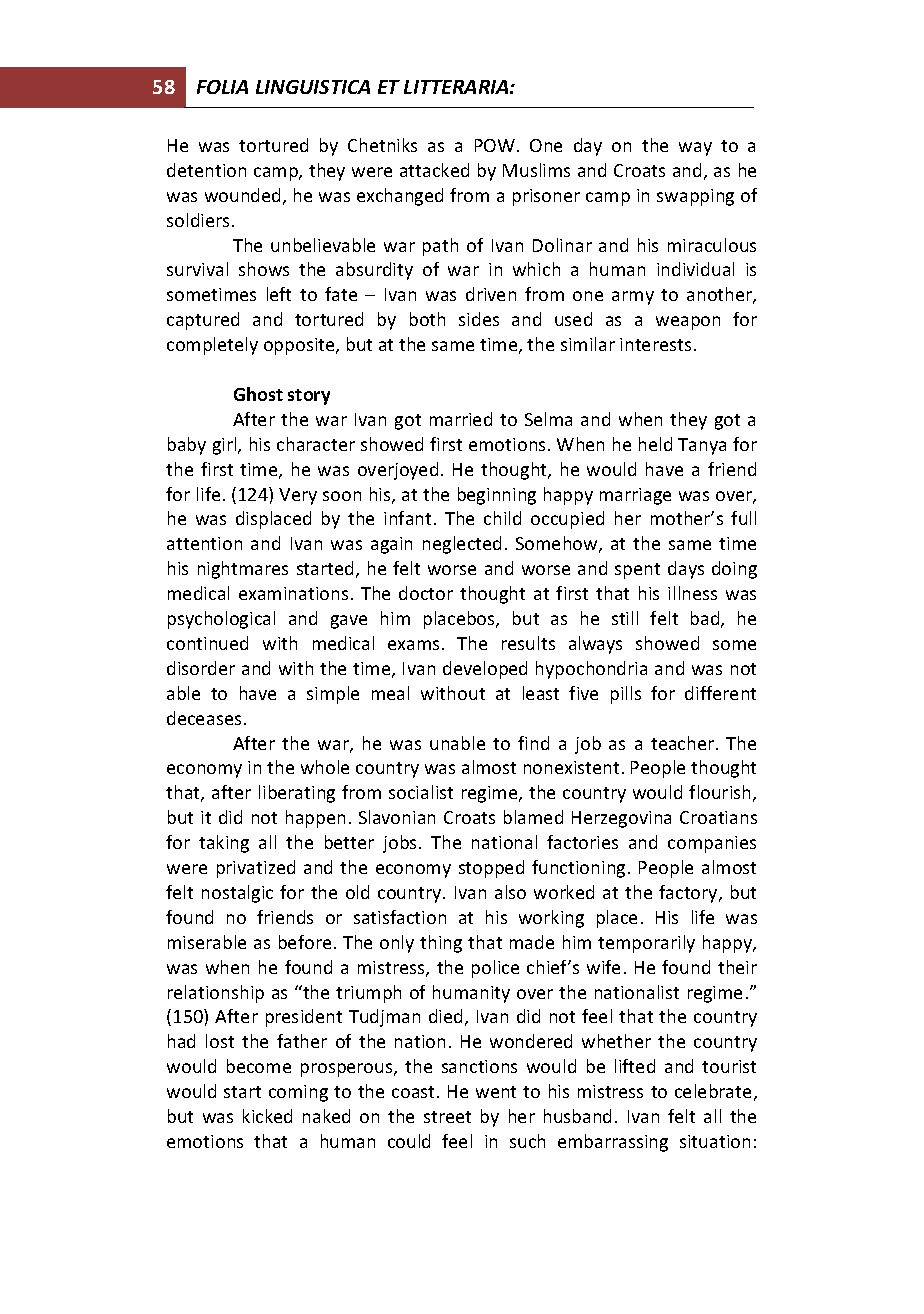  I want to click on interests, so click(655, 344).
